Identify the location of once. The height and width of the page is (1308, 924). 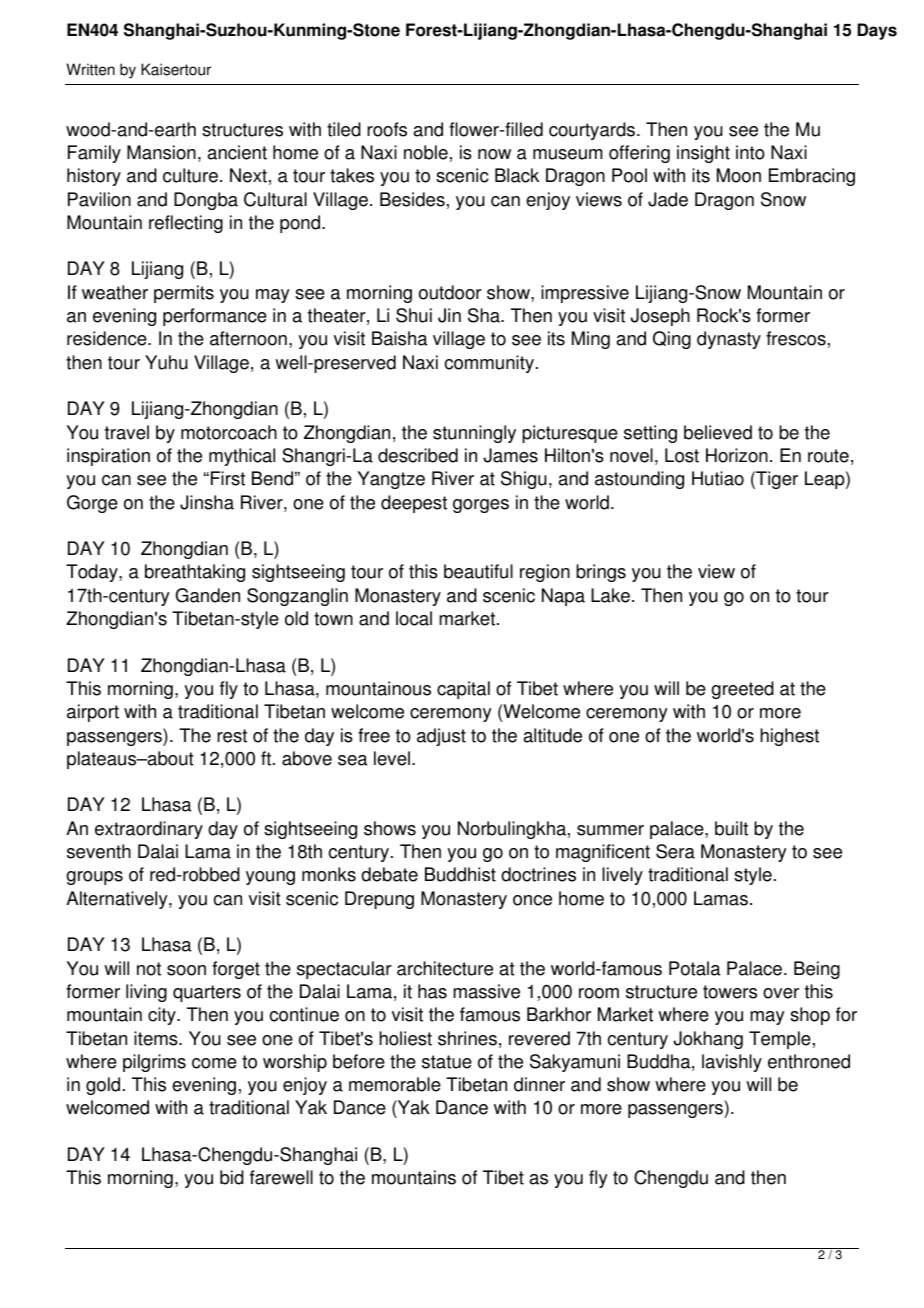
(532, 900).
